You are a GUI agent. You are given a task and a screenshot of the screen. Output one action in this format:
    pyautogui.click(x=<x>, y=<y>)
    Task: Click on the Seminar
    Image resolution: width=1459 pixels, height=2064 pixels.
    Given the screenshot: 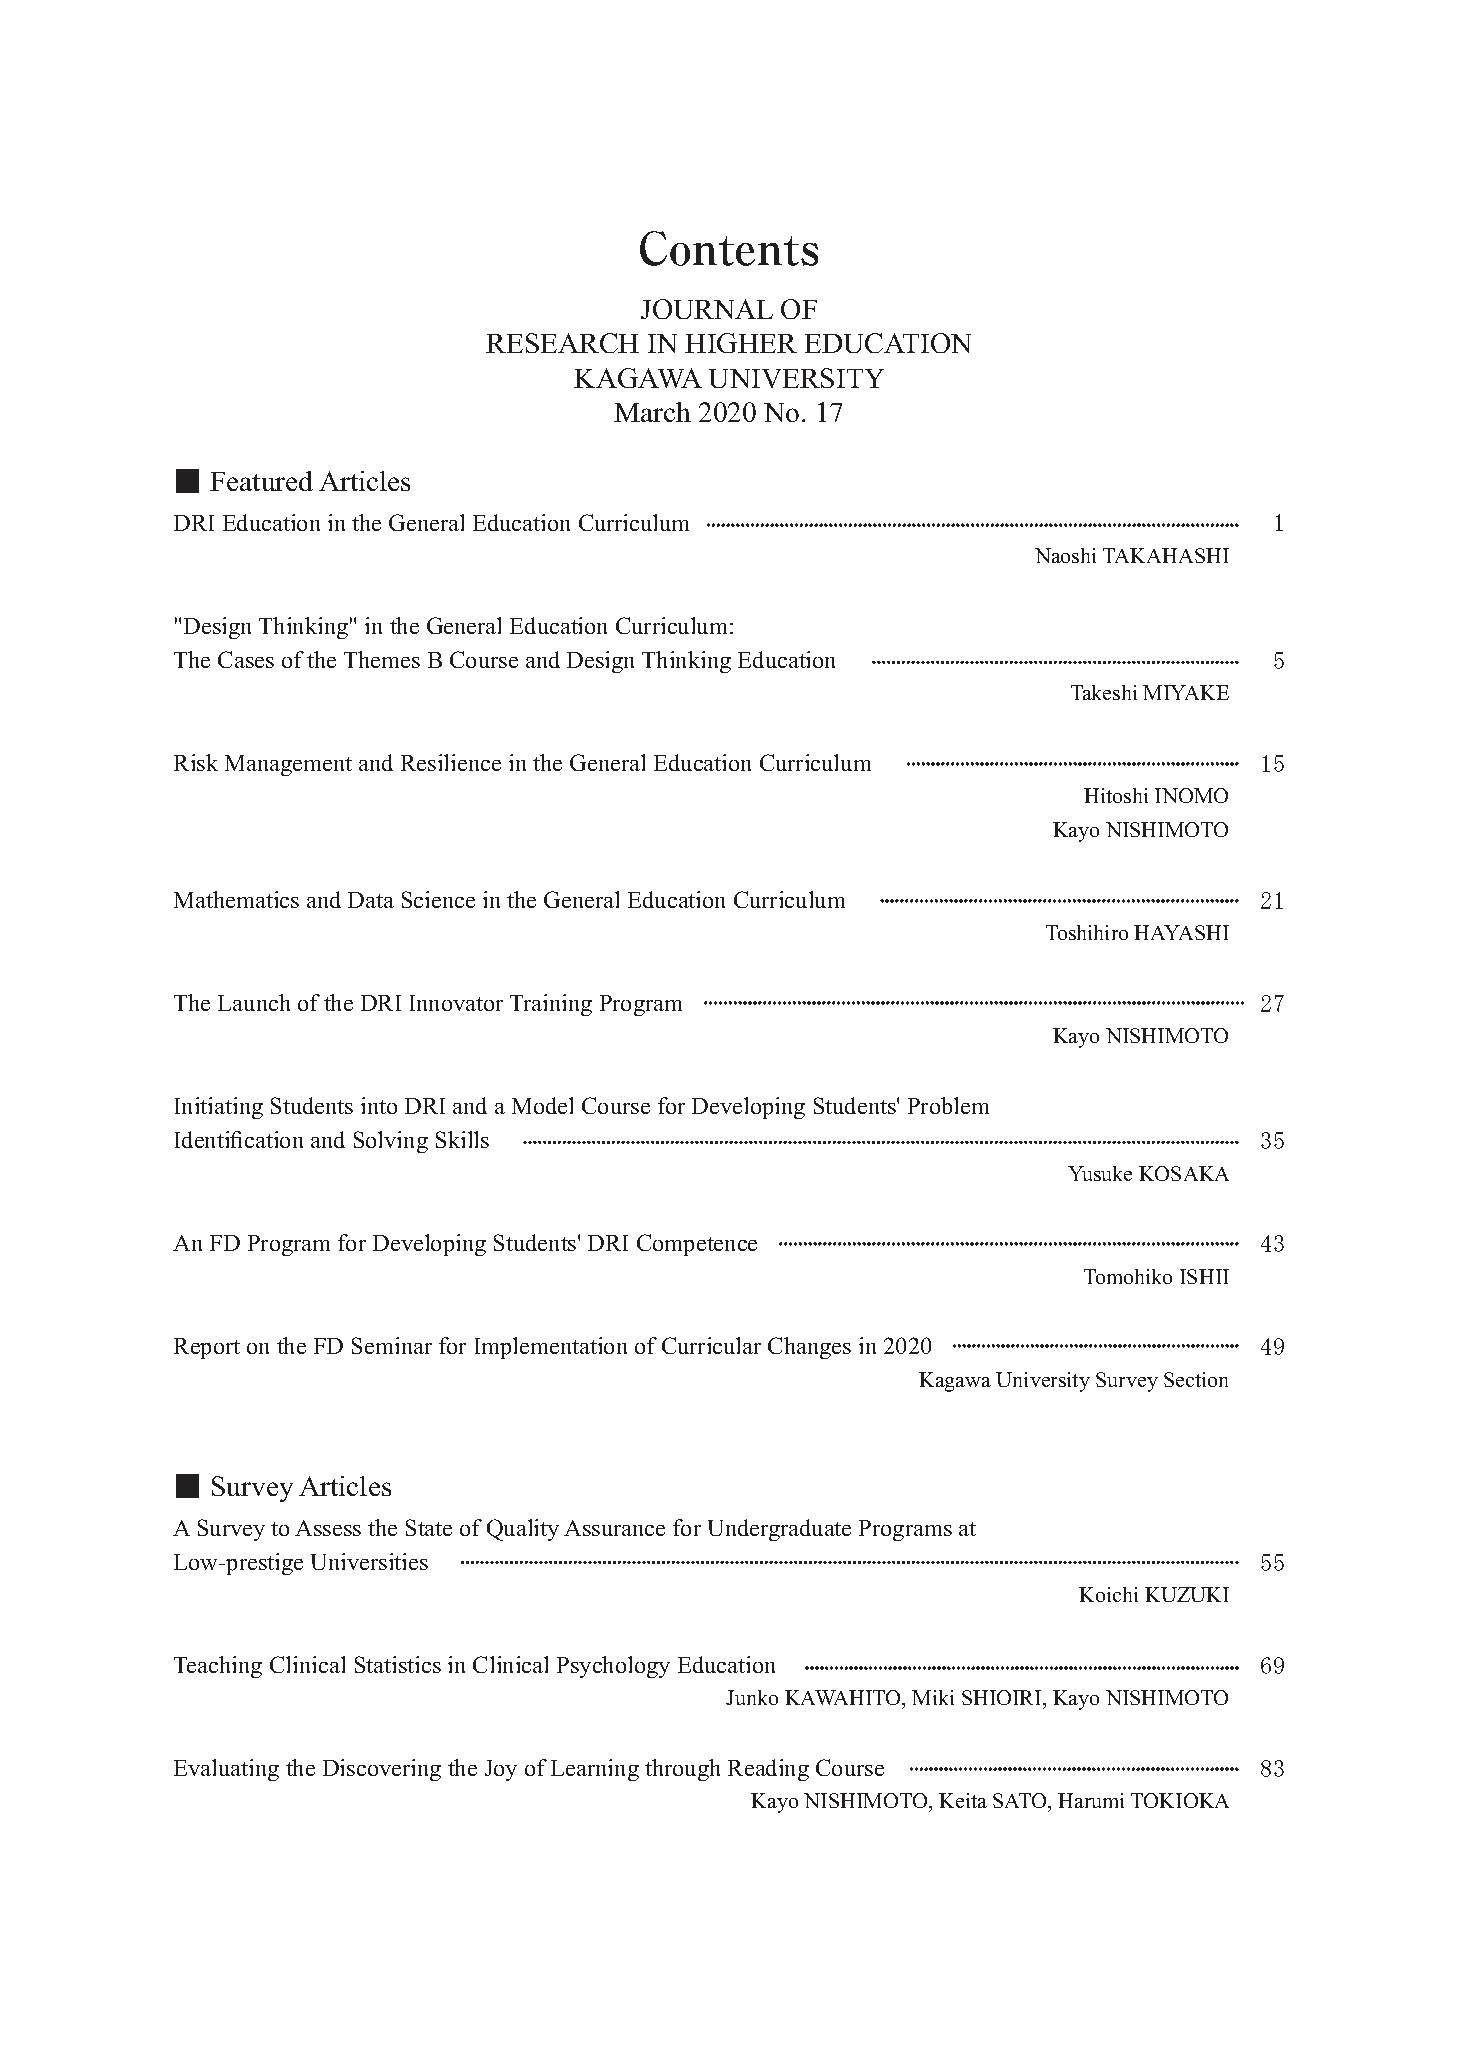 What is the action you would take?
    pyautogui.click(x=392, y=1345)
